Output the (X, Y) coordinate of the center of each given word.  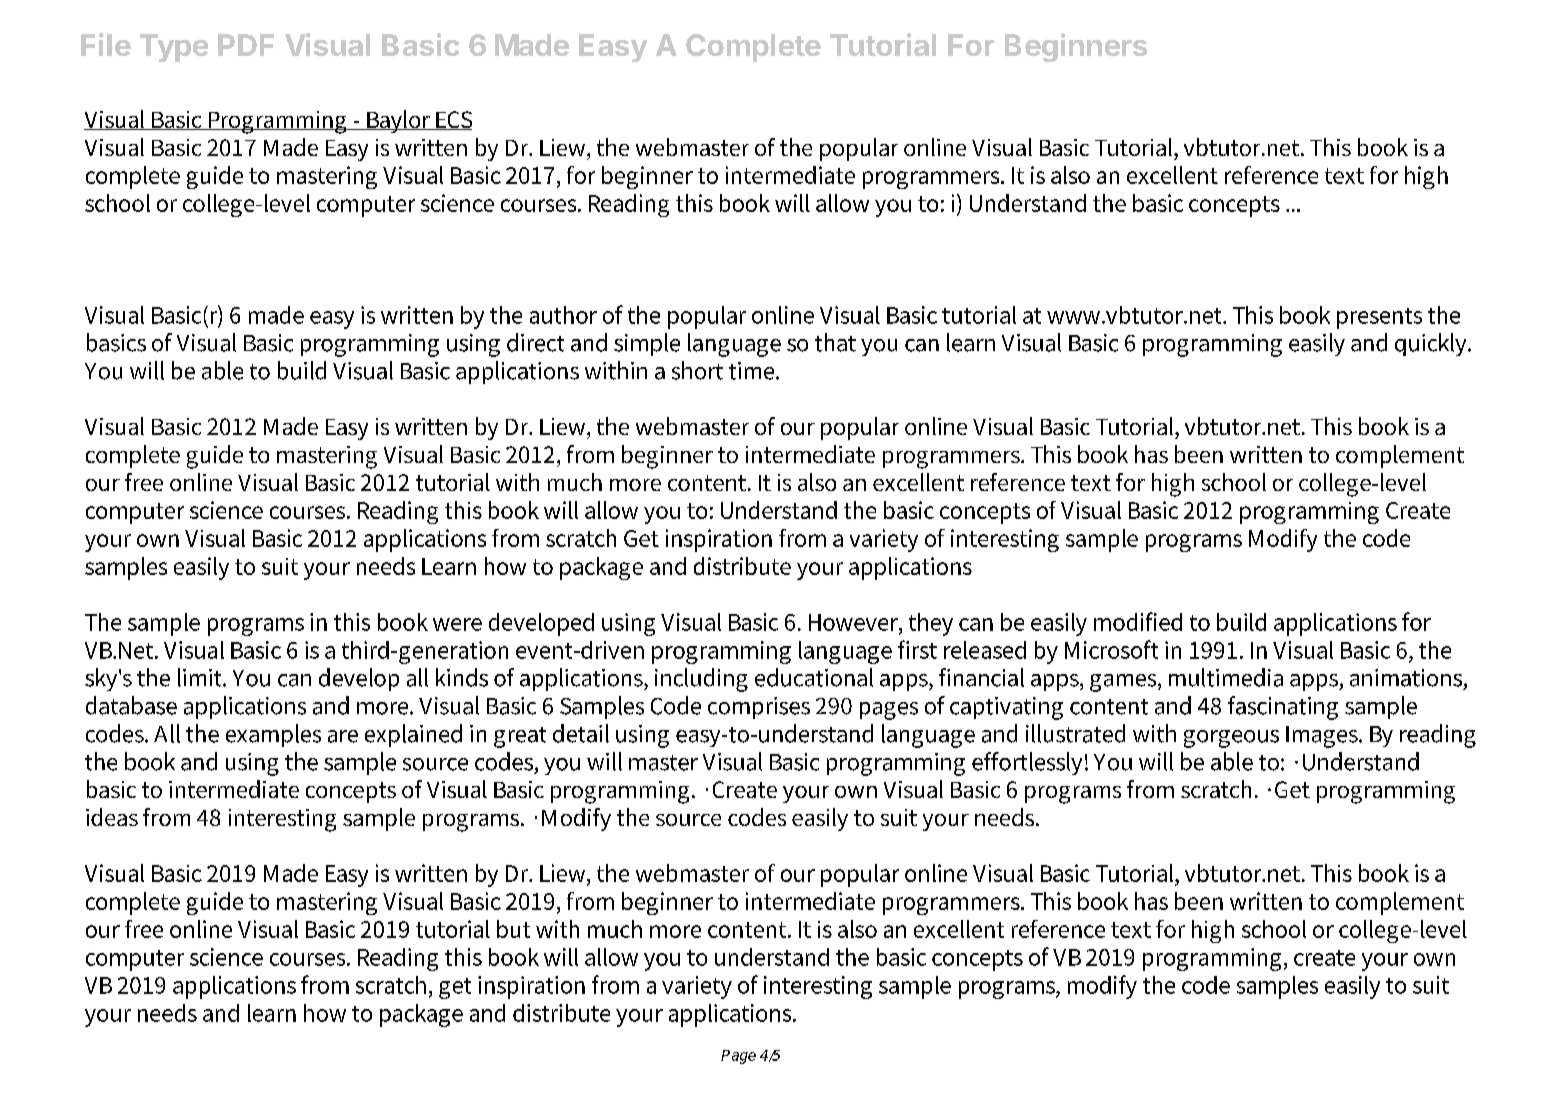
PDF (246, 45)
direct (535, 342)
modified (1138, 621)
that (835, 342)
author (563, 315)
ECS (453, 120)
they (931, 624)
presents (1379, 318)
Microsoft (1111, 649)
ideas (112, 817)
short (697, 370)
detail (581, 733)
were (457, 624)
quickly (1432, 344)
